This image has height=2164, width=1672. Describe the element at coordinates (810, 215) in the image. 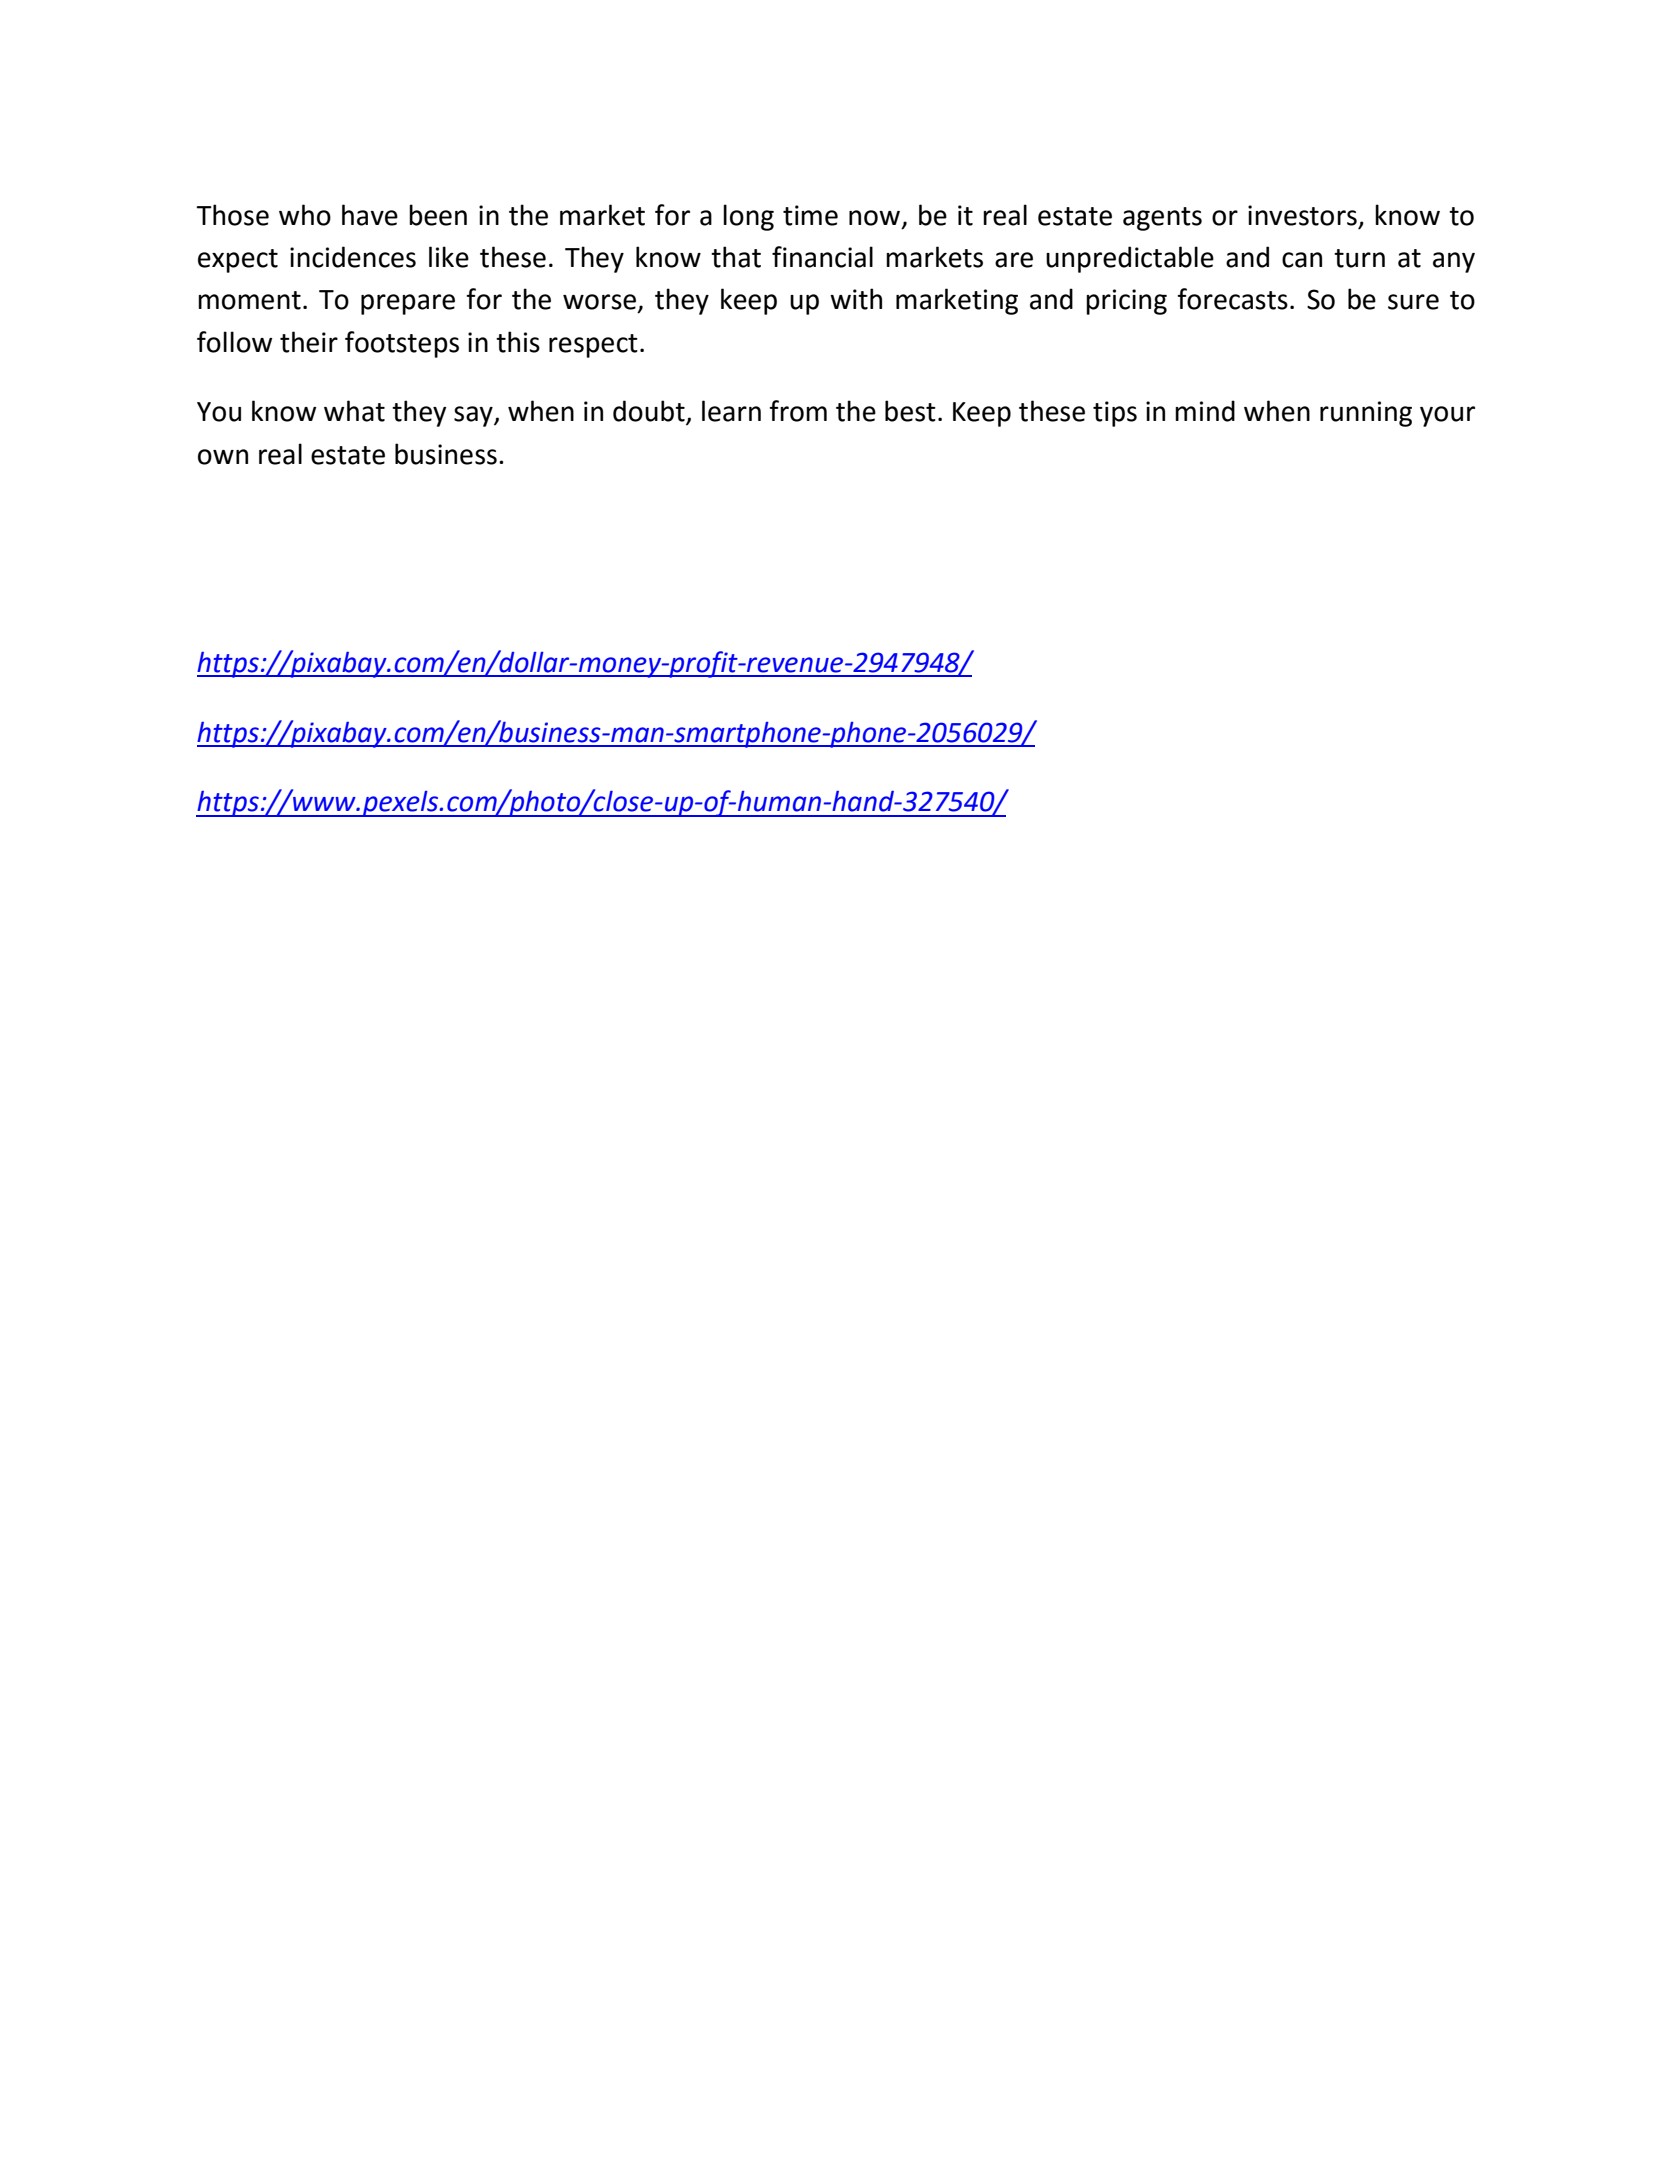

I see `time` at that location.
